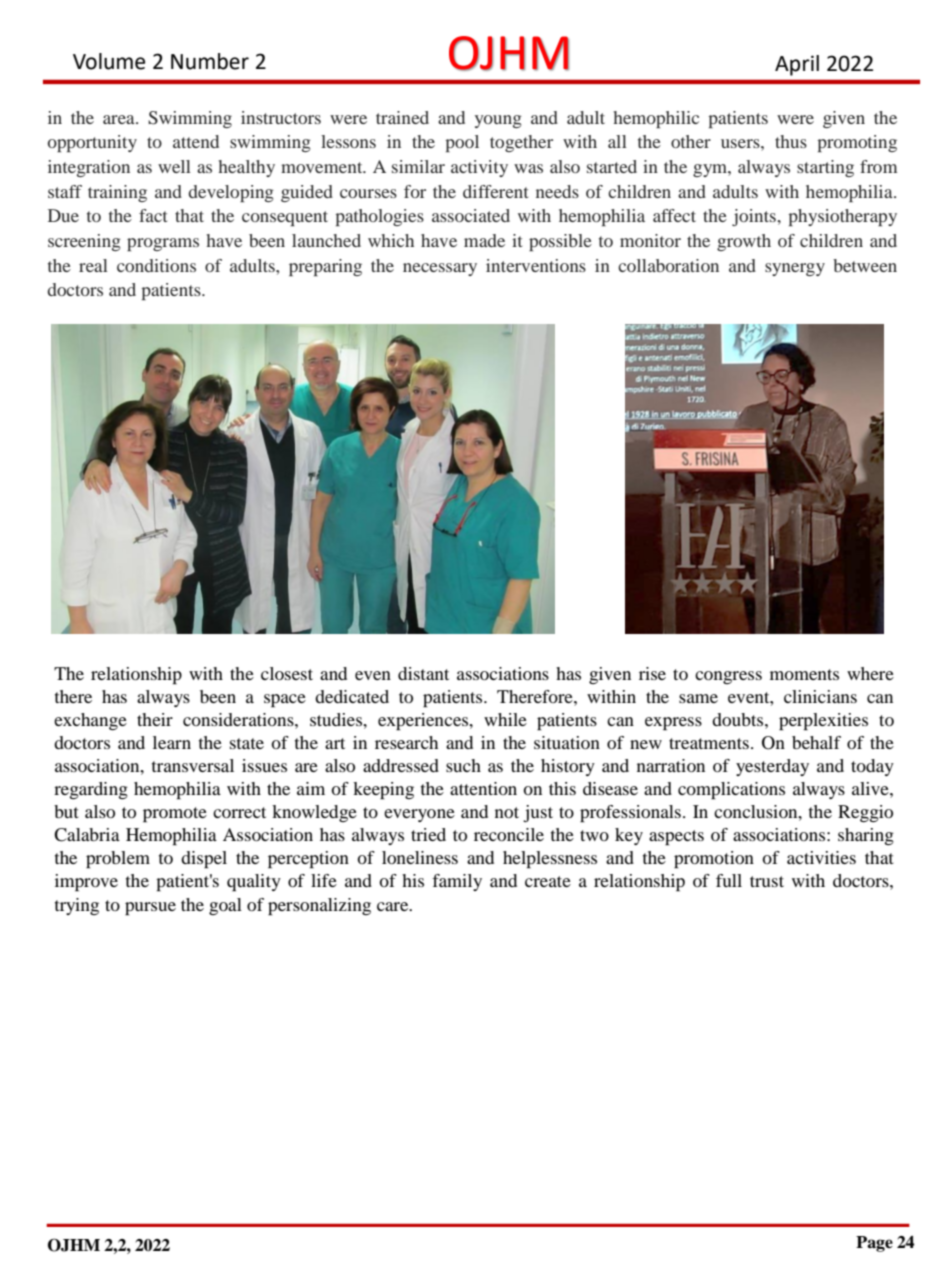 This page has height=1271, width=952. Describe the element at coordinates (767, 881) in the page. I see `trust` at that location.
